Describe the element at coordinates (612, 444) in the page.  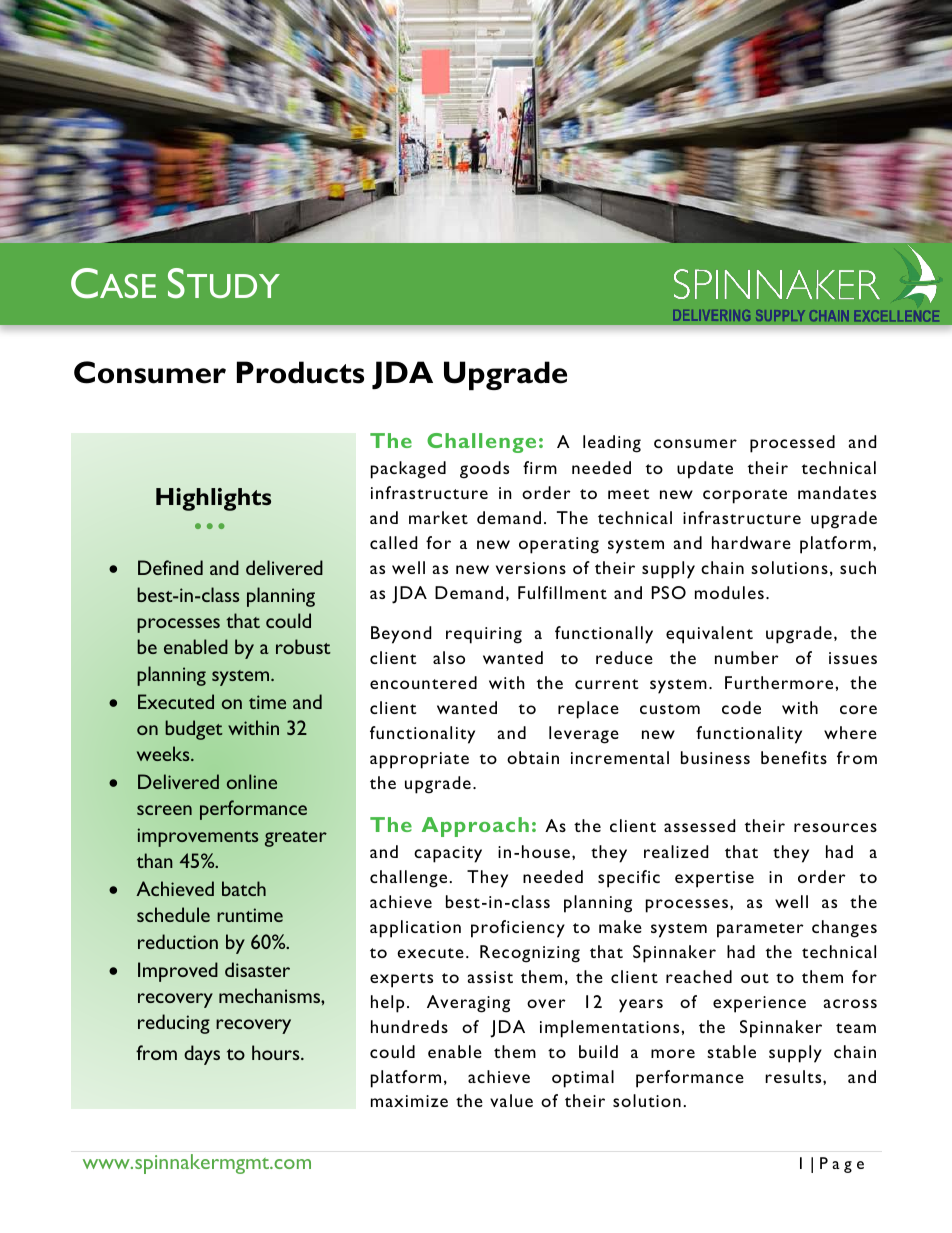
I see `leading` at that location.
